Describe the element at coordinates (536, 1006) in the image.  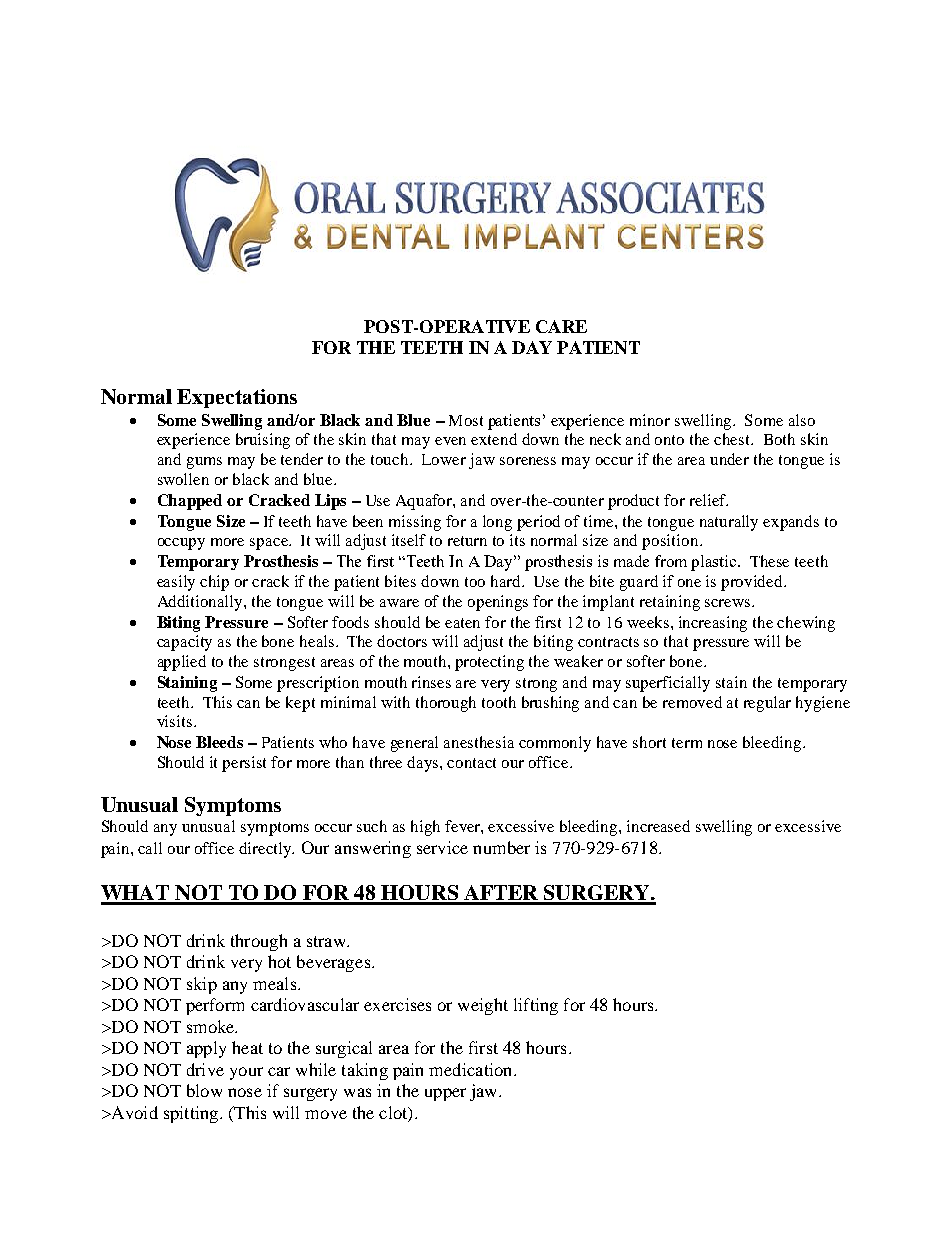
I see `lifting` at that location.
